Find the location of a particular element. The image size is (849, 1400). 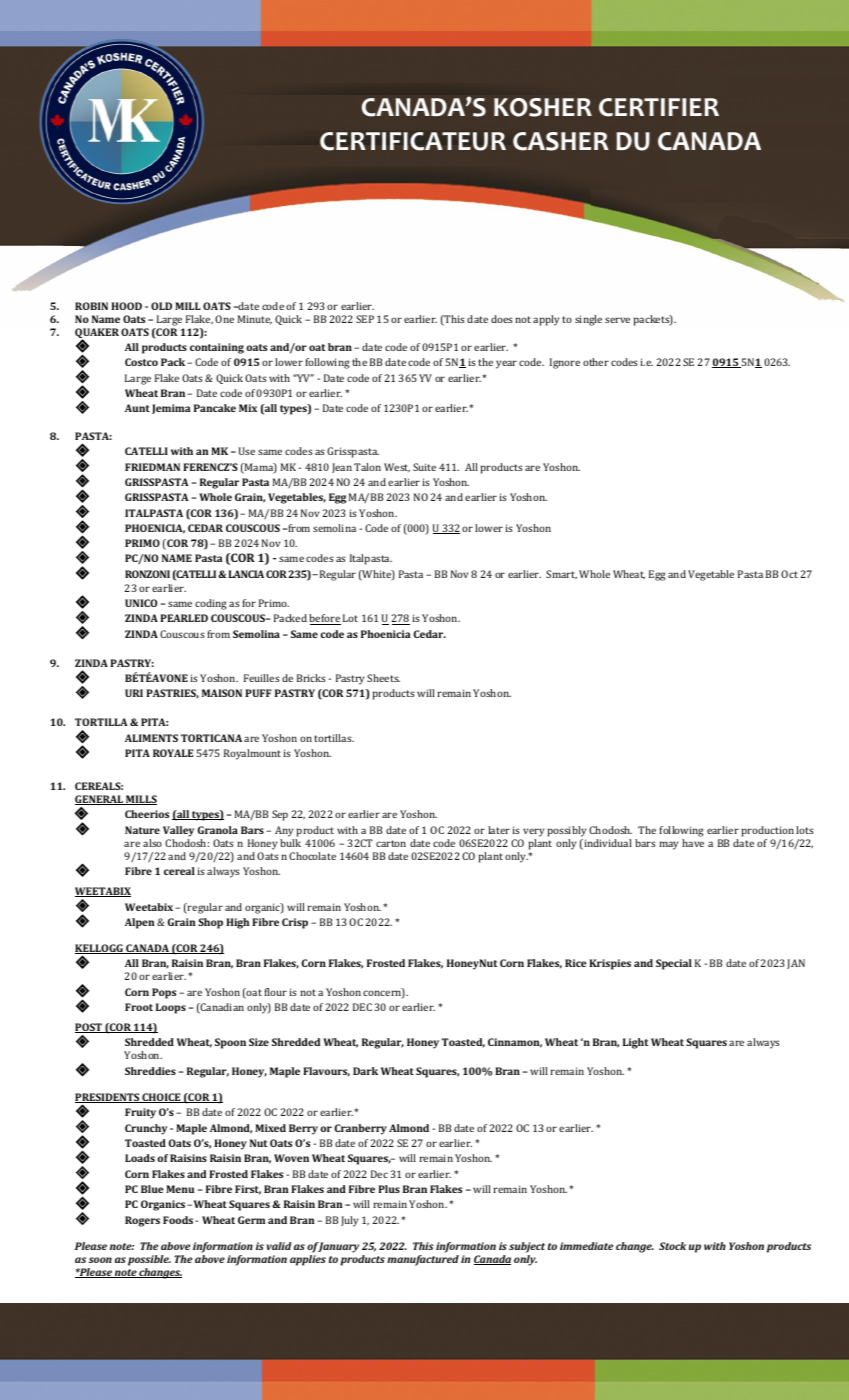

KOSHER is located at coordinates (543, 107).
